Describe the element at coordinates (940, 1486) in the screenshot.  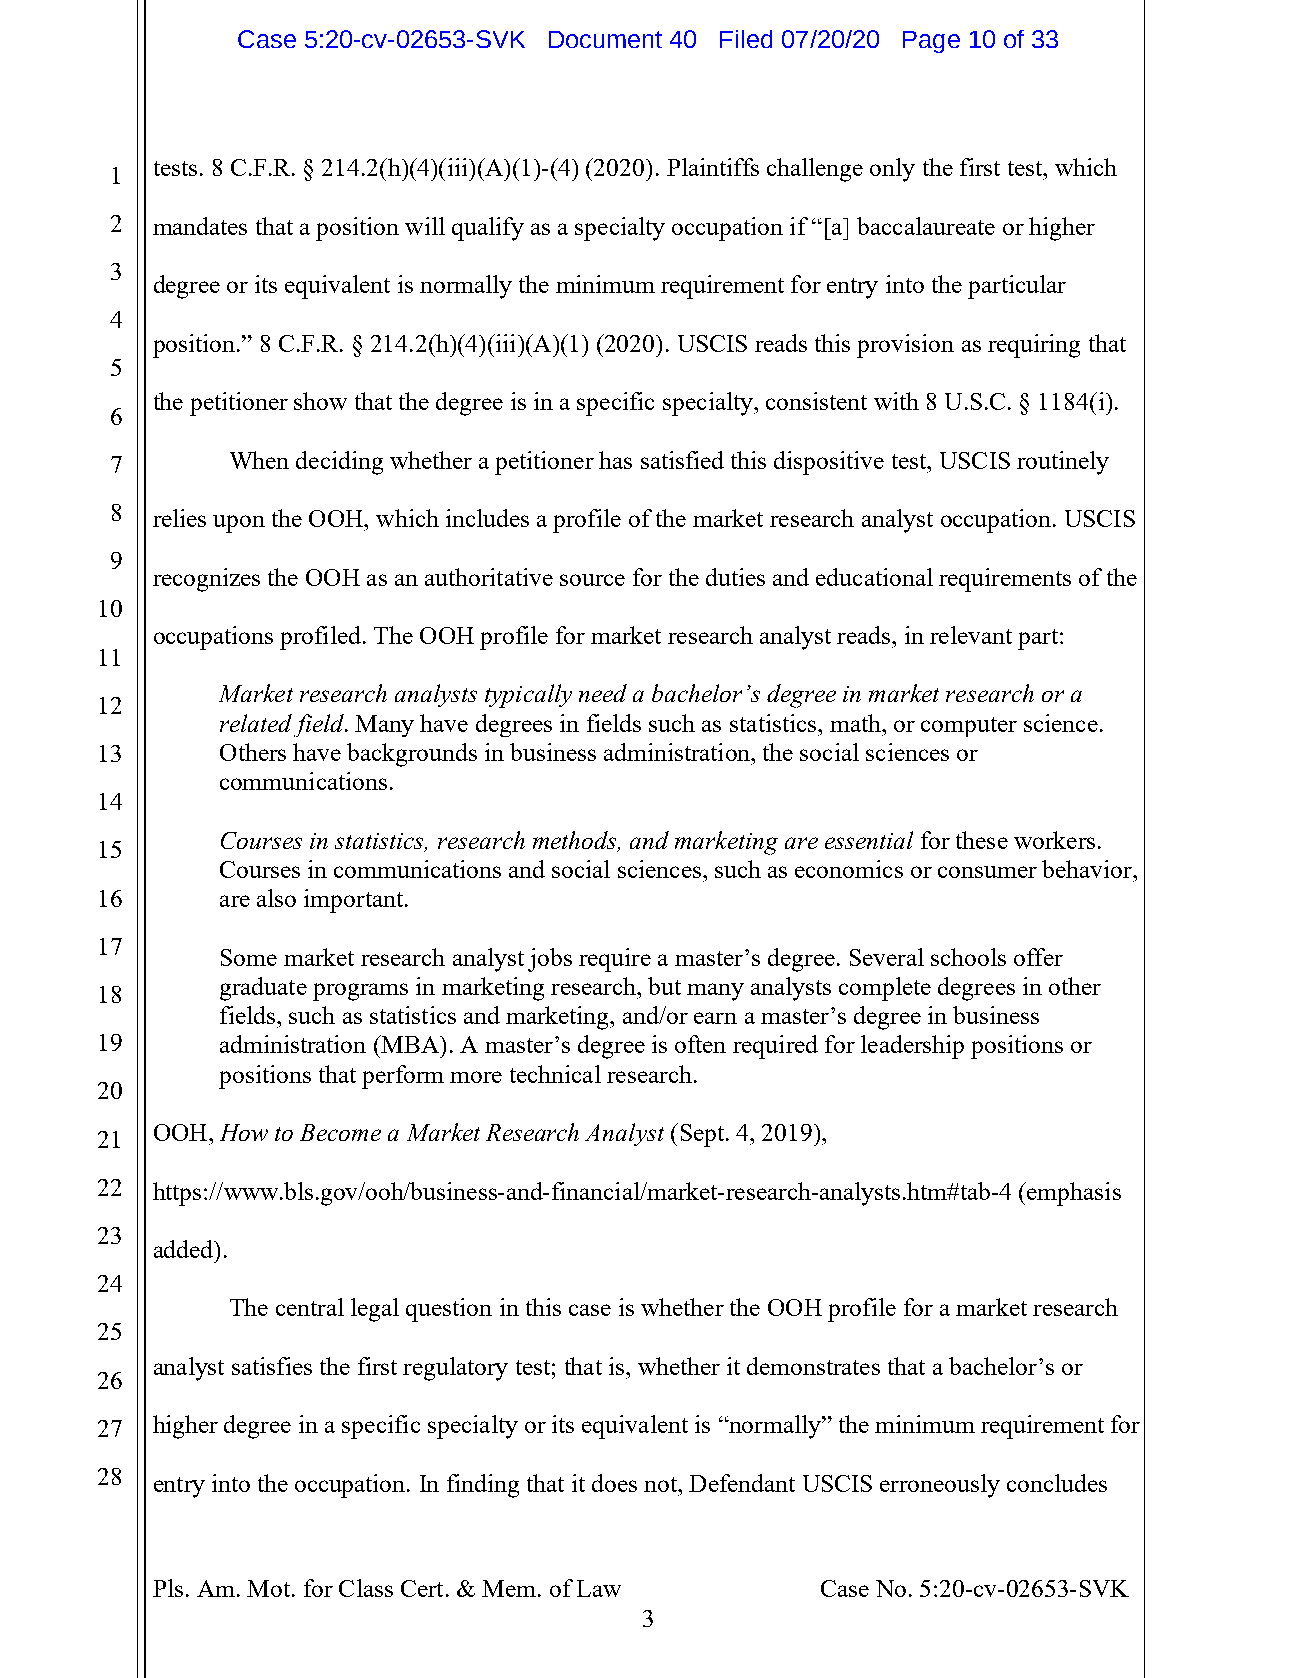
I see `erroneously` at that location.
